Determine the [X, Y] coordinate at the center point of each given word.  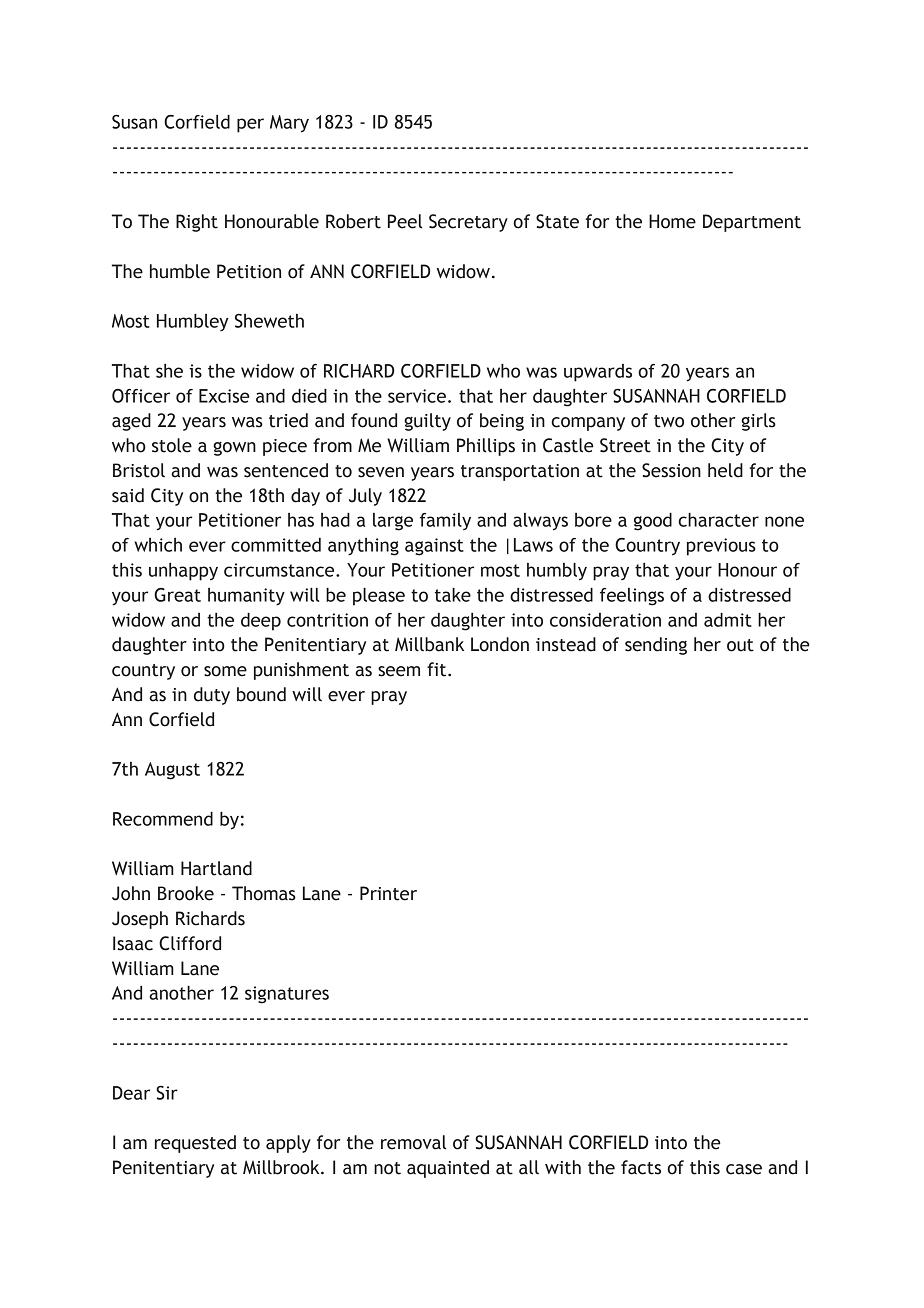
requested [195, 1144]
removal [414, 1142]
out [740, 645]
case [744, 1169]
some [225, 671]
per [250, 125]
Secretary [468, 223]
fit [438, 669]
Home [672, 221]
